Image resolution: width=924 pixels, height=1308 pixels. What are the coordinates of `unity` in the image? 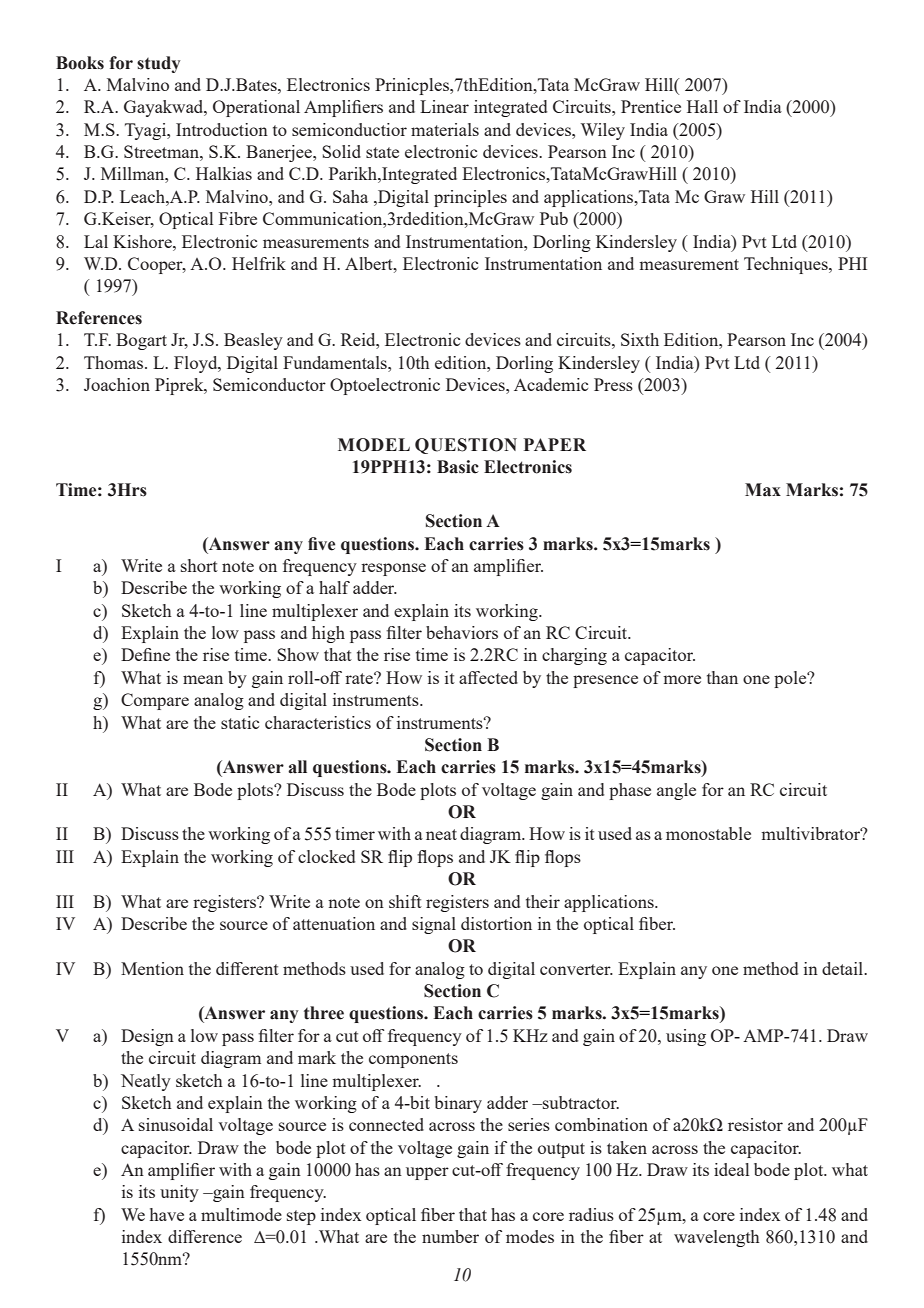 It's located at (179, 1193).
